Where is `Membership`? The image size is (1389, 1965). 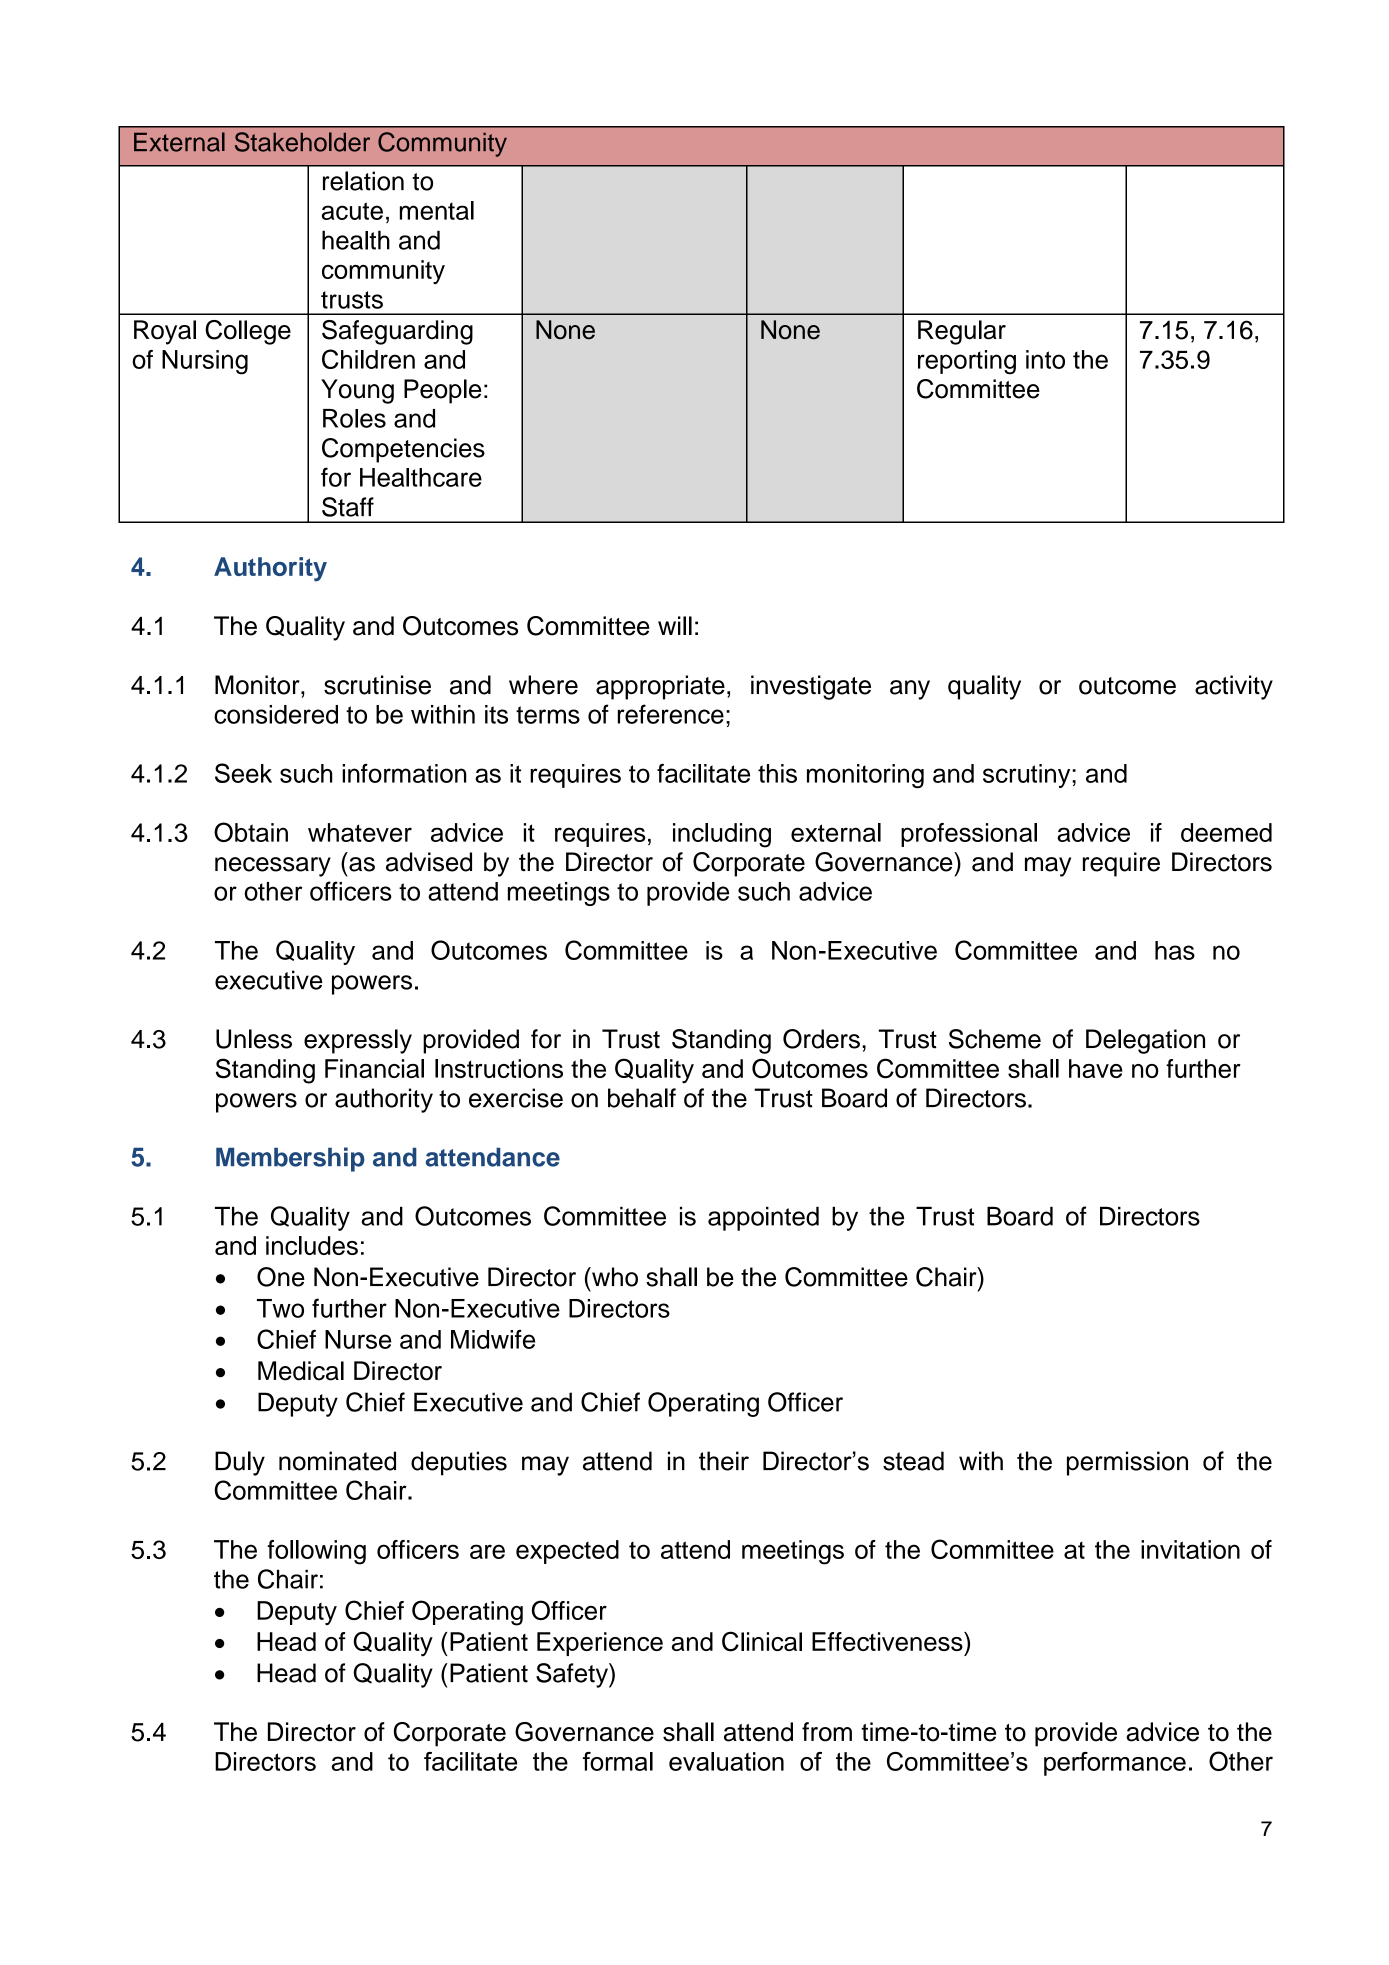
Membership is located at coordinates (290, 1159).
